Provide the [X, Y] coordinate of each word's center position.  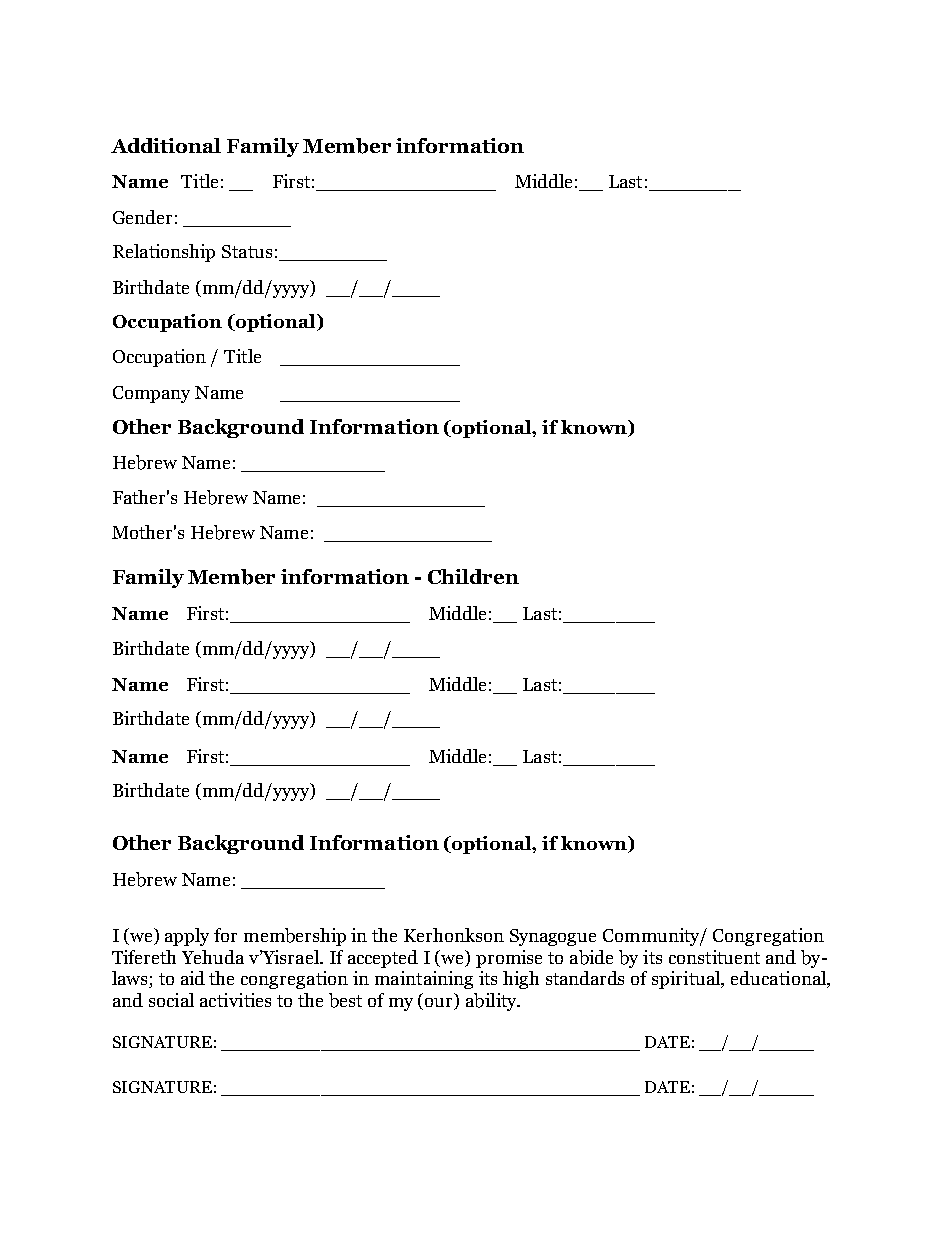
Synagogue [553, 937]
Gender [142, 217]
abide [591, 957]
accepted [383, 959]
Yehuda [213, 957]
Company [151, 394]
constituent [714, 957]
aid [193, 978]
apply [187, 937]
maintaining [424, 980]
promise [509, 959]
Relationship [164, 253]
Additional [166, 145]
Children [473, 576]
